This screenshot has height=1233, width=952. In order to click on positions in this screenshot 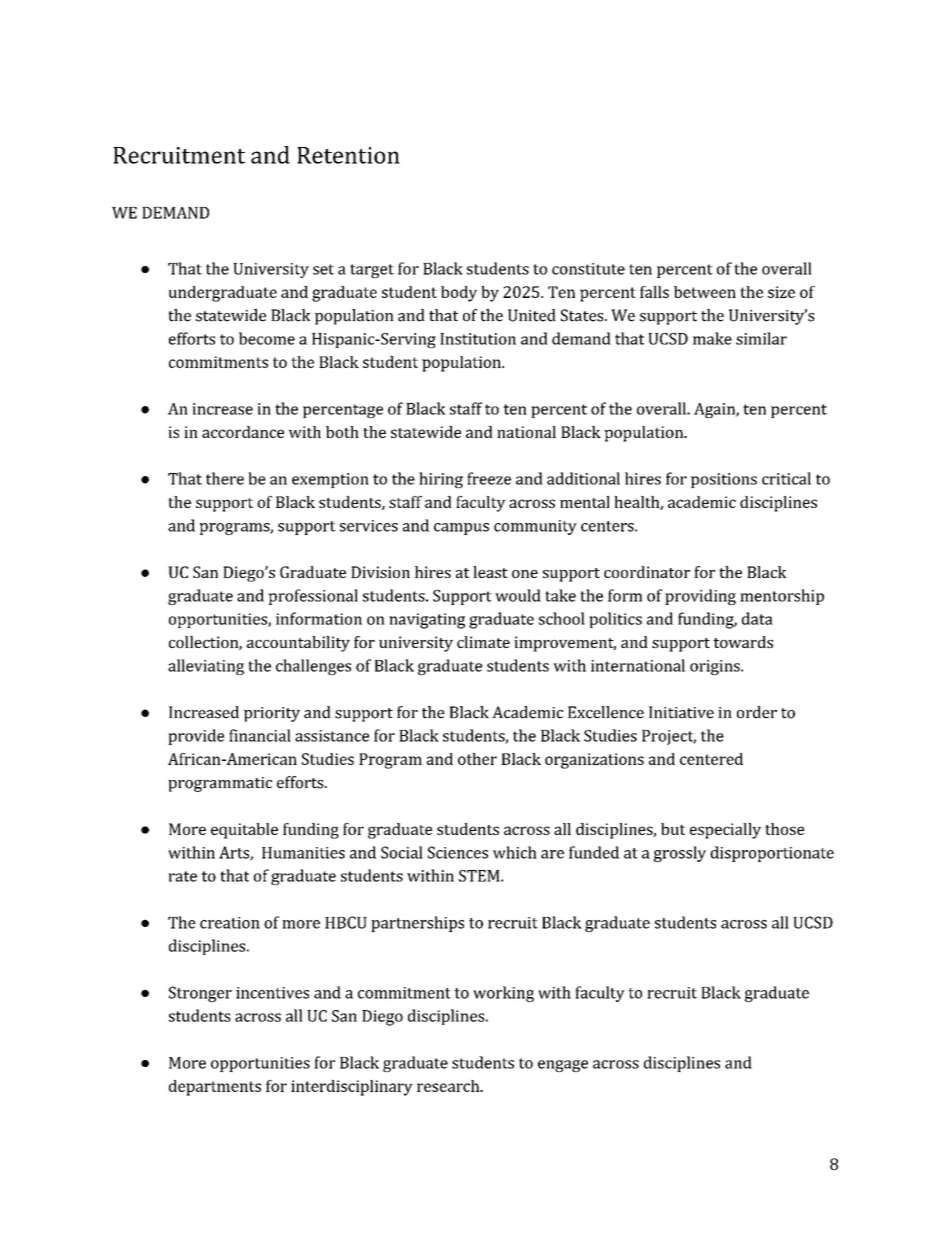, I will do `click(724, 480)`.
